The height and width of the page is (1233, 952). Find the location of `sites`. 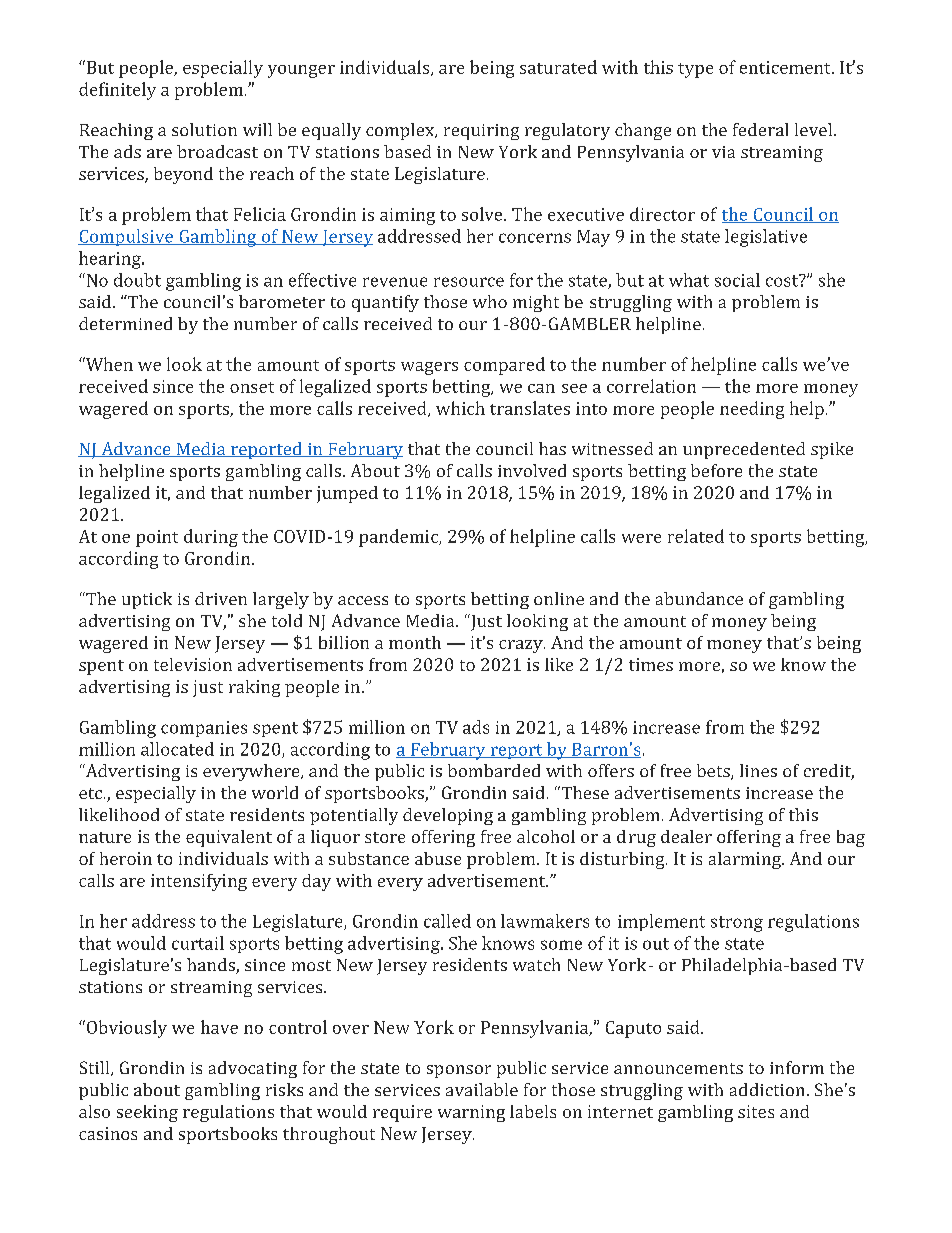

sites is located at coordinates (756, 1111).
